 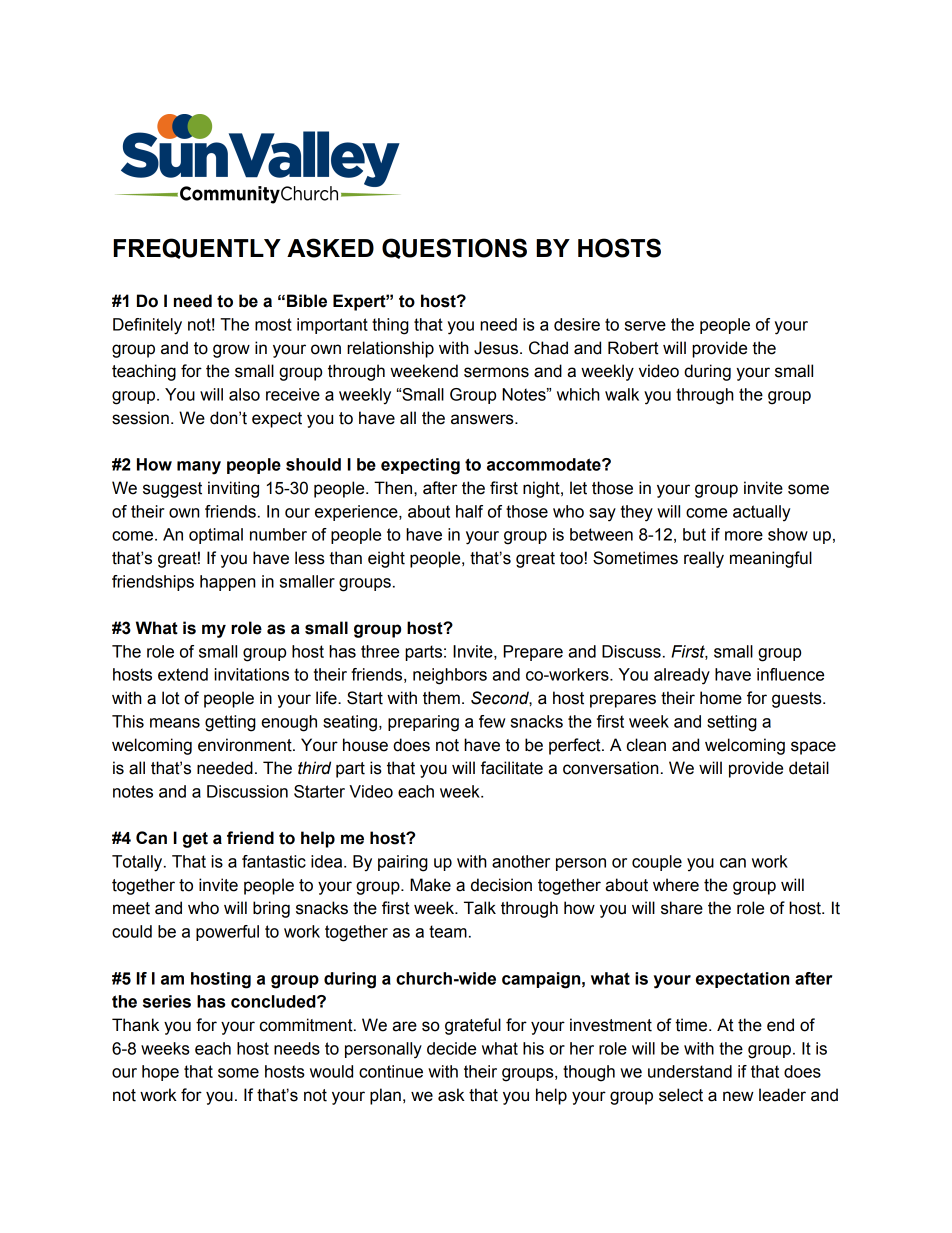 I want to click on extend, so click(x=183, y=674).
